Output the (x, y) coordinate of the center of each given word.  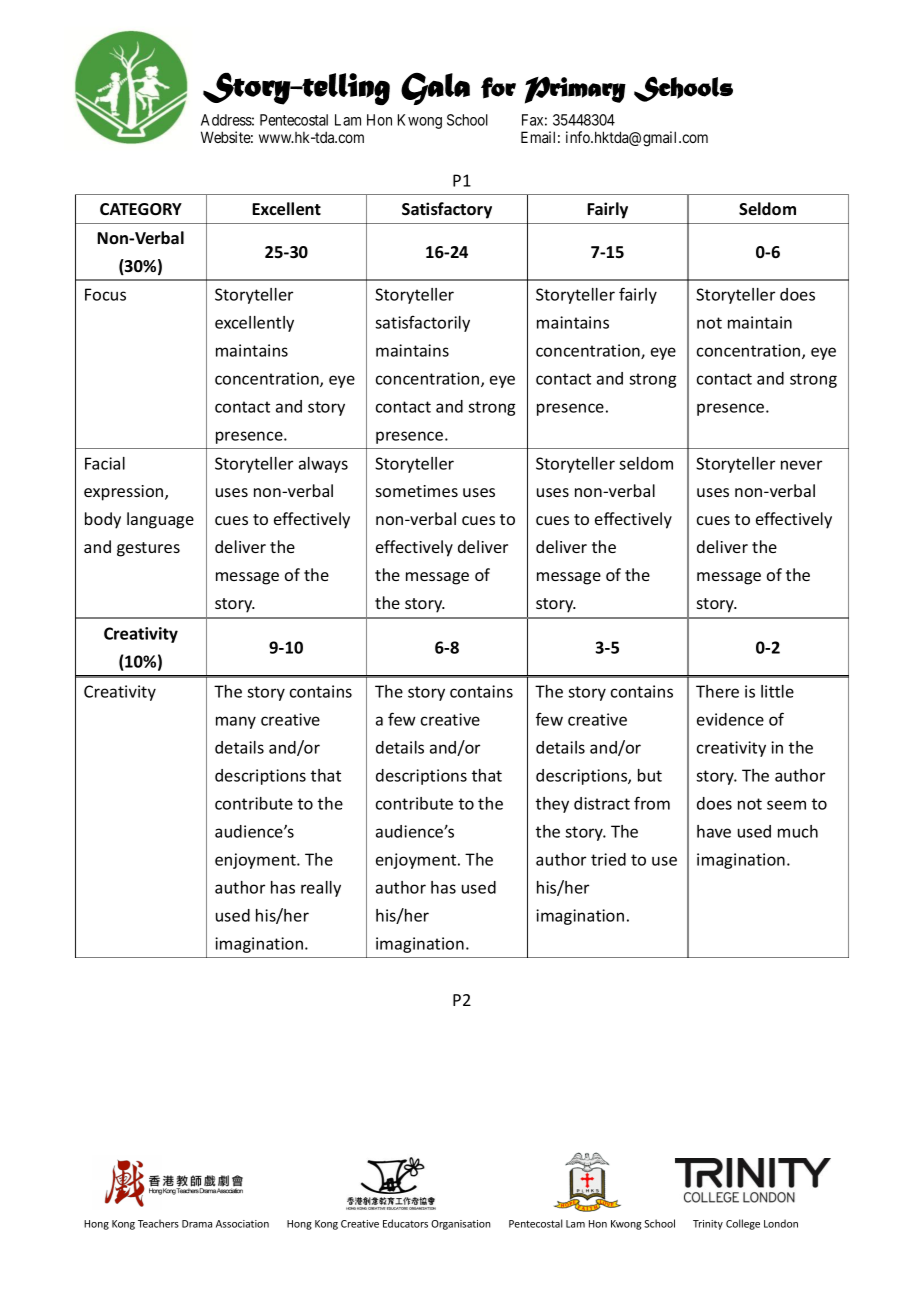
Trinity (708, 1225)
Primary (575, 90)
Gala (435, 89)
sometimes (417, 491)
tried (608, 859)
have (714, 831)
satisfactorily (422, 323)
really (321, 889)
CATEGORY (141, 209)
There (717, 691)
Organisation (461, 1225)
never (801, 465)
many (236, 722)
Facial (105, 463)
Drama (197, 1224)
